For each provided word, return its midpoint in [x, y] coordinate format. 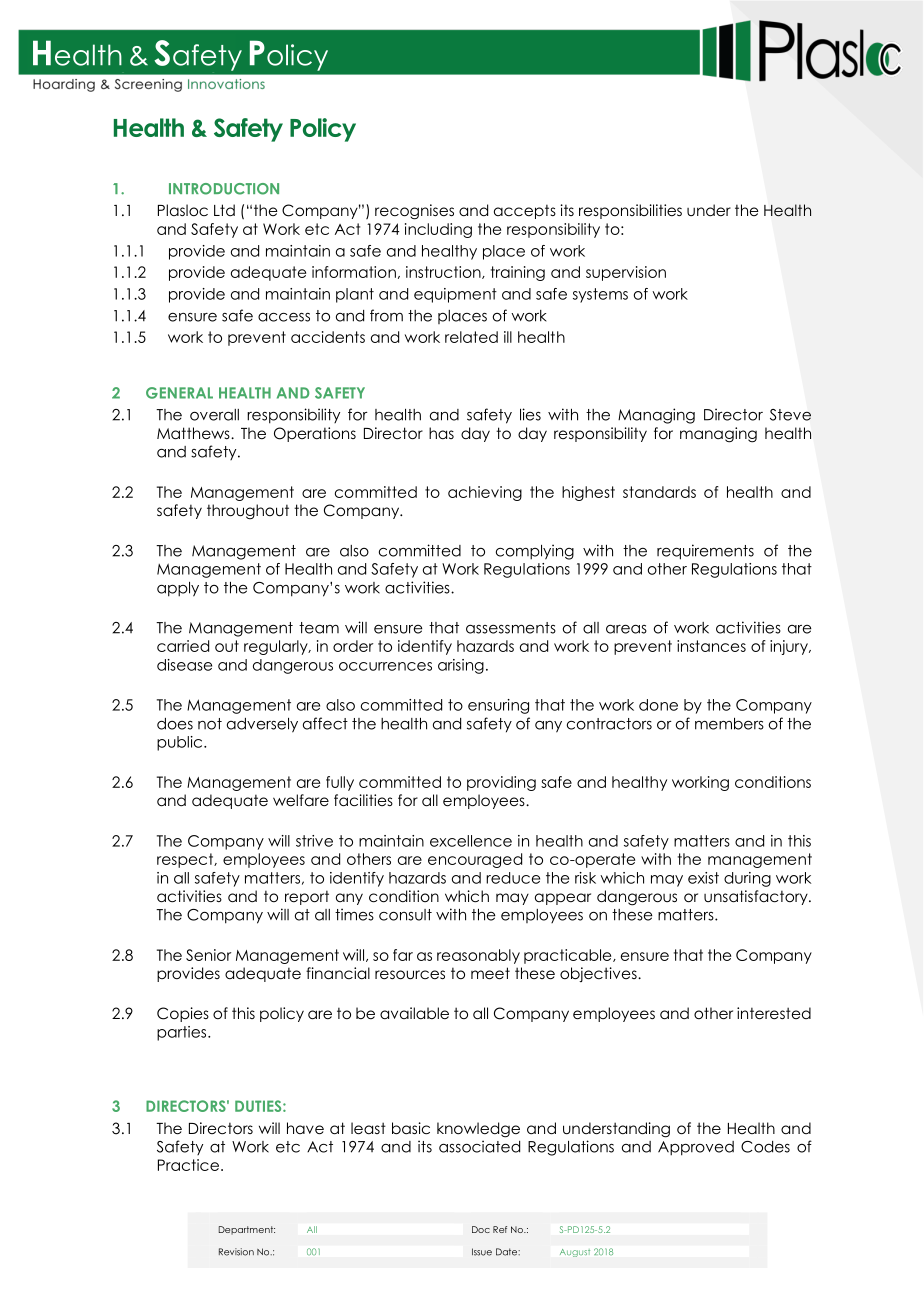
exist [703, 878]
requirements [705, 552]
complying [535, 552]
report [307, 897]
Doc [481, 1229]
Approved [696, 1148]
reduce [513, 878]
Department [247, 1230]
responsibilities [630, 211]
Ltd [224, 210]
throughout [248, 511]
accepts [525, 211]
